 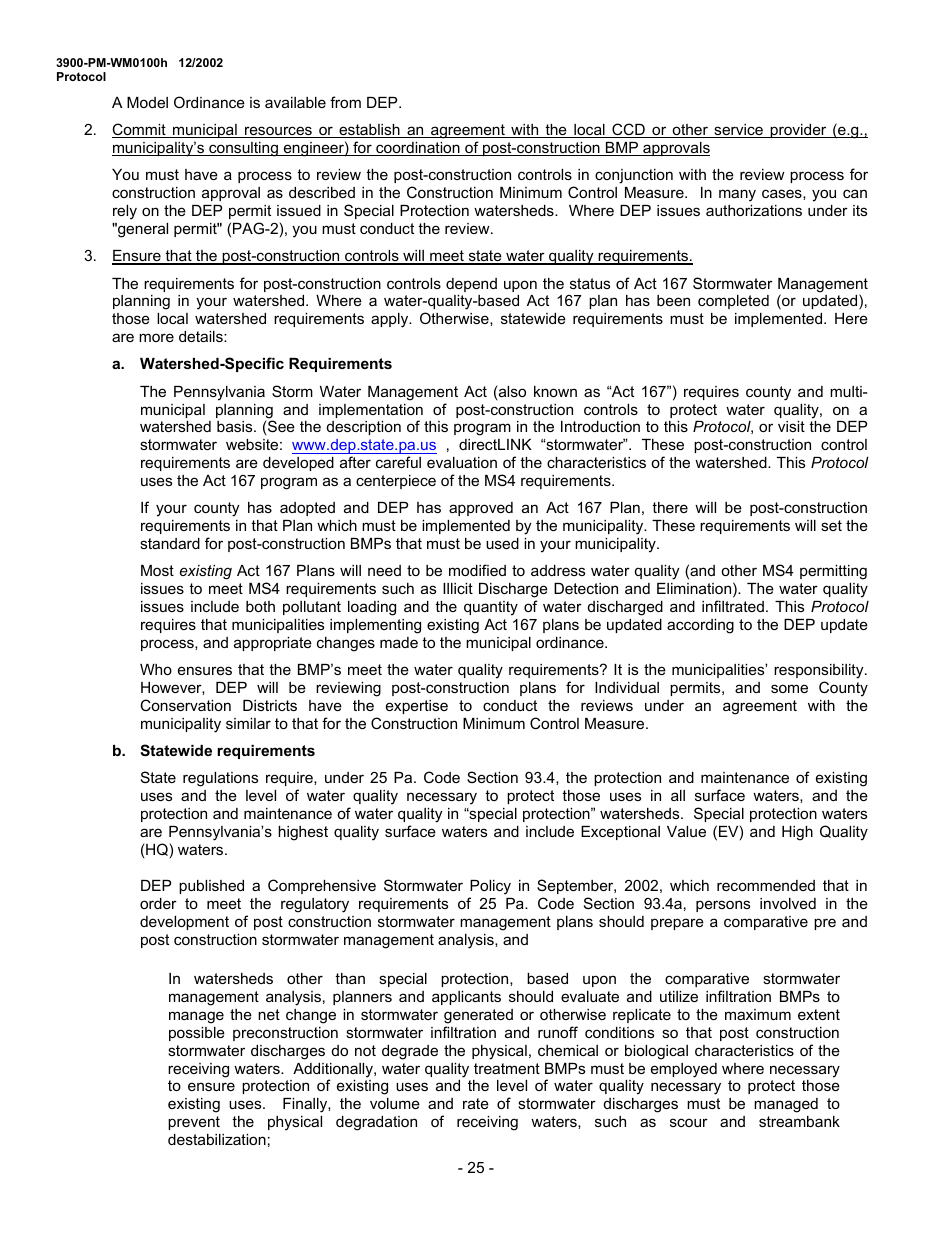 What do you see at coordinates (686, 831) in the document?
I see `Value` at bounding box center [686, 831].
